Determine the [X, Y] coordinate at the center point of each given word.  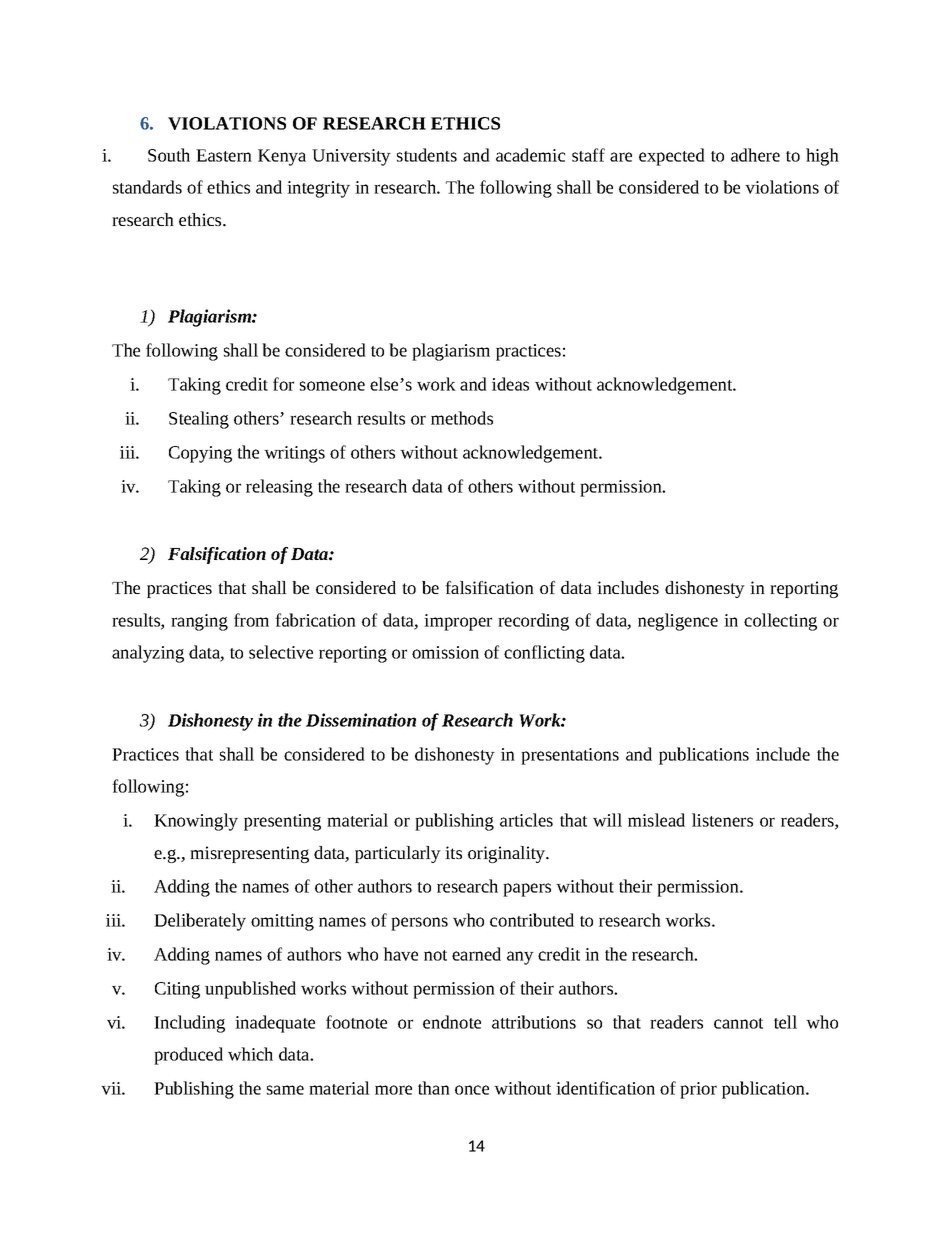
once [472, 1090]
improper [458, 622]
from [251, 620]
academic [530, 155]
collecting [780, 622]
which [250, 1054]
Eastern [224, 155]
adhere [755, 155]
